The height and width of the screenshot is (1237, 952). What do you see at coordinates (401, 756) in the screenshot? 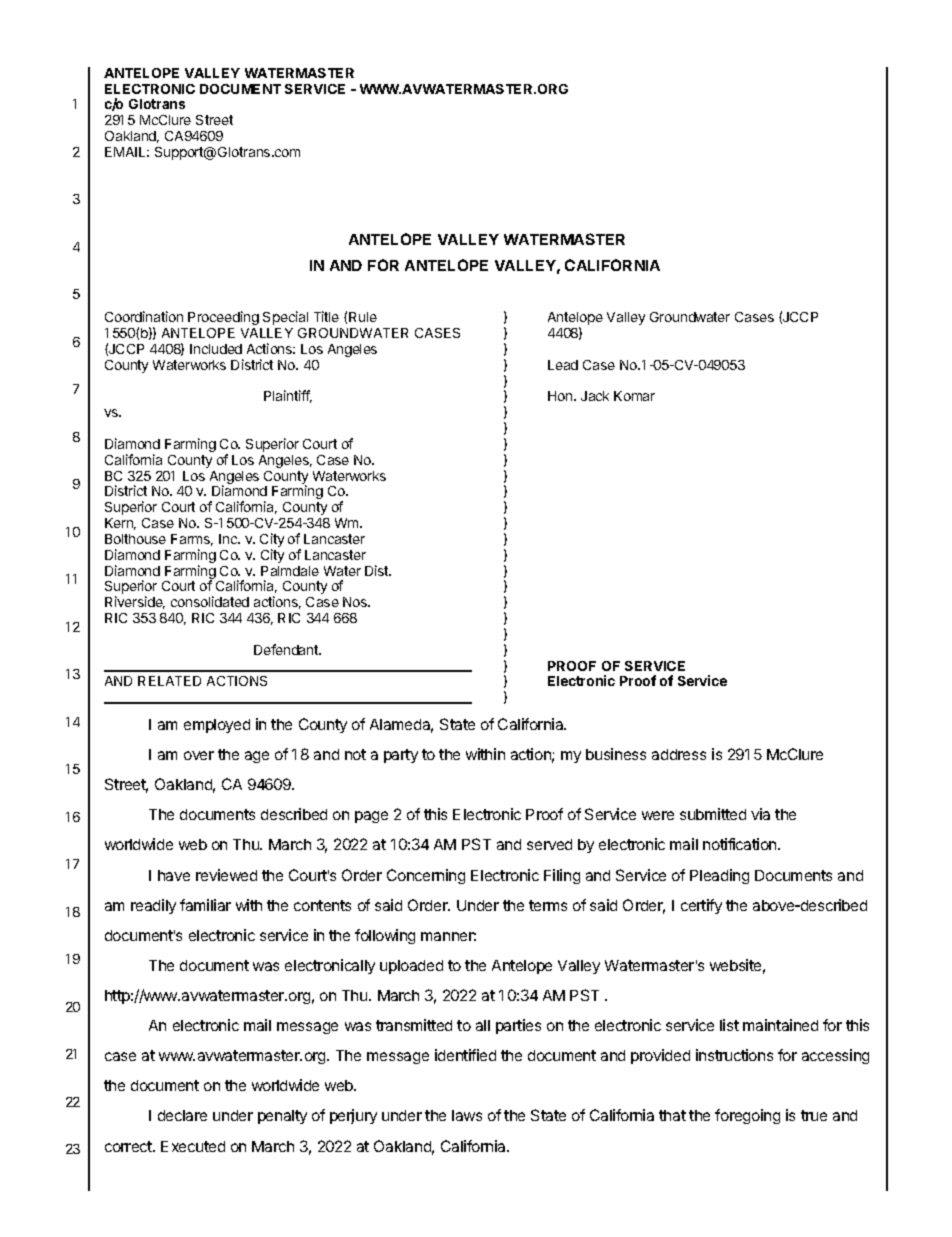
I see `party` at bounding box center [401, 756].
